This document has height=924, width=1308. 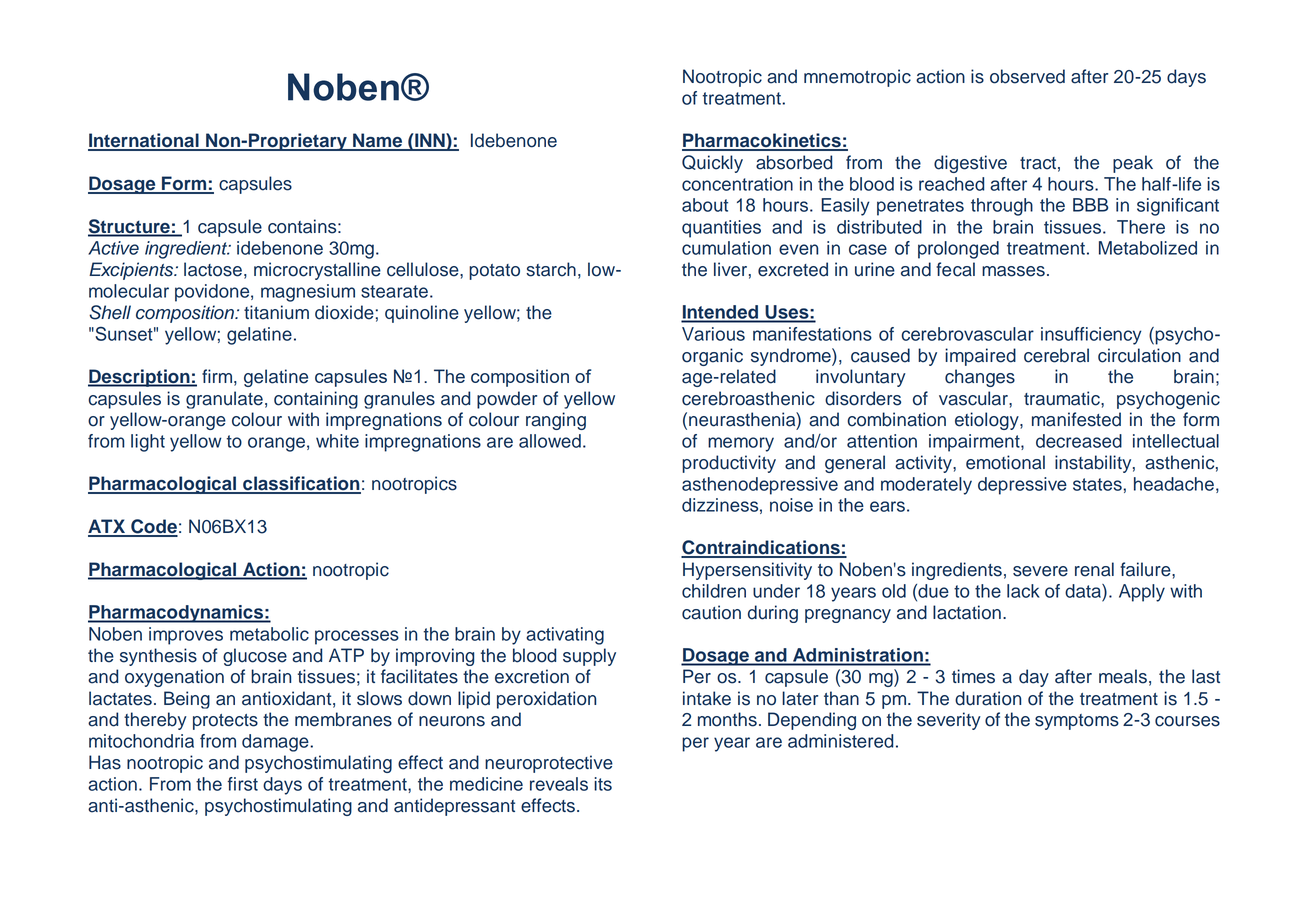 I want to click on lack, so click(x=1023, y=591).
